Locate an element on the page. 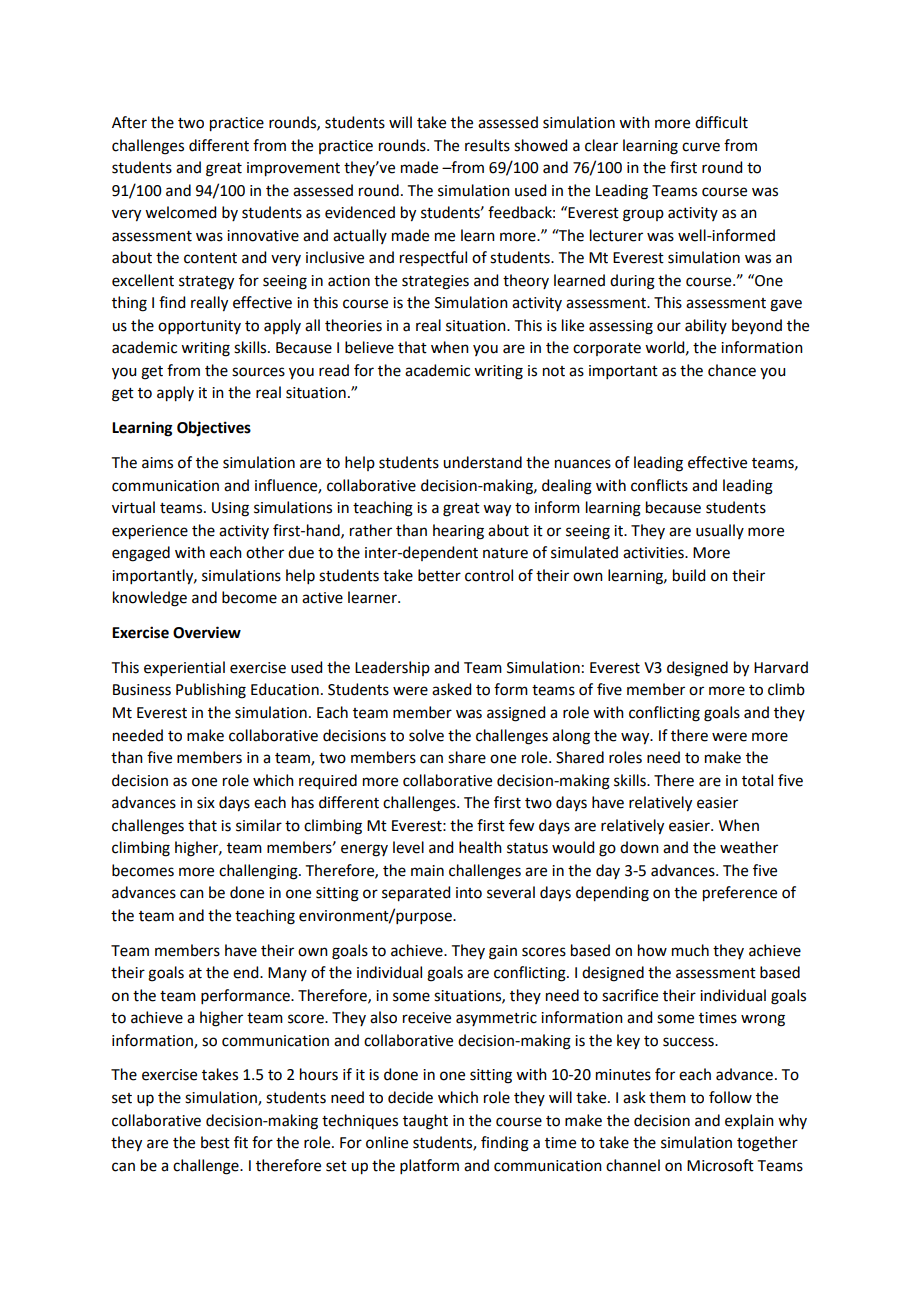 Image resolution: width=924 pixels, height=1308 pixels. asked is located at coordinates (451, 689).
